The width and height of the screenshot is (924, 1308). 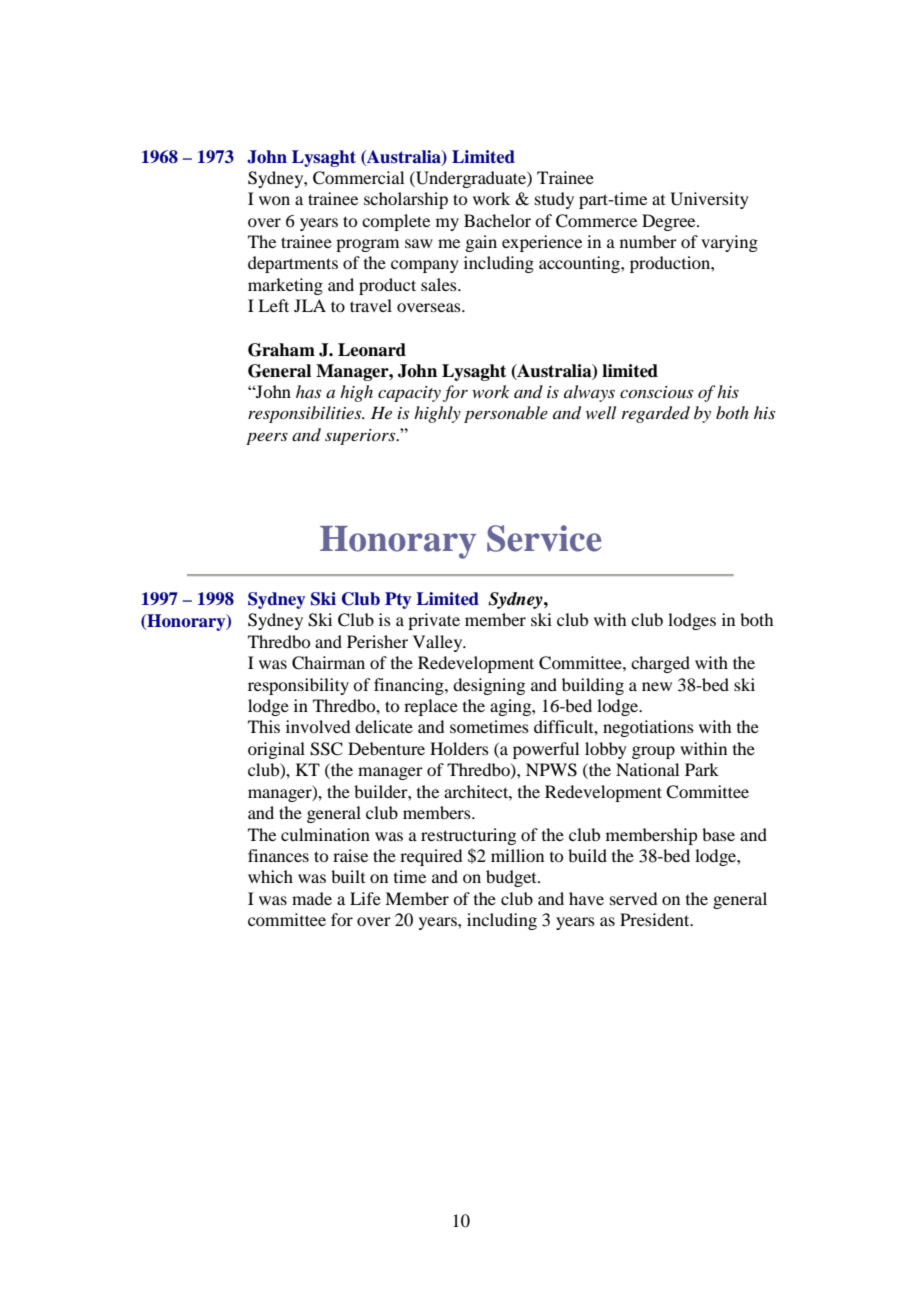 I want to click on budget, so click(x=512, y=878).
